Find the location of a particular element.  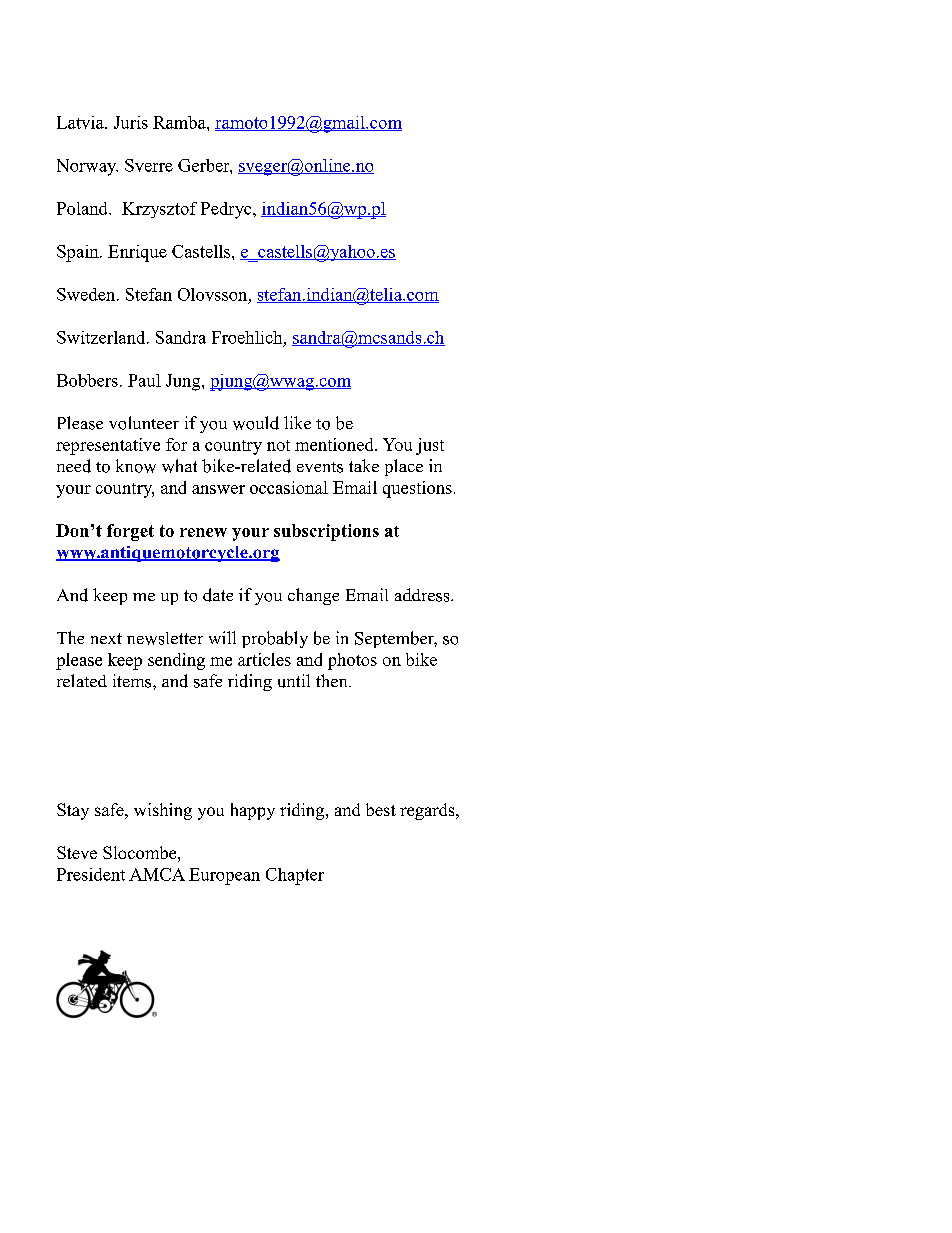

answer is located at coordinates (218, 489).
